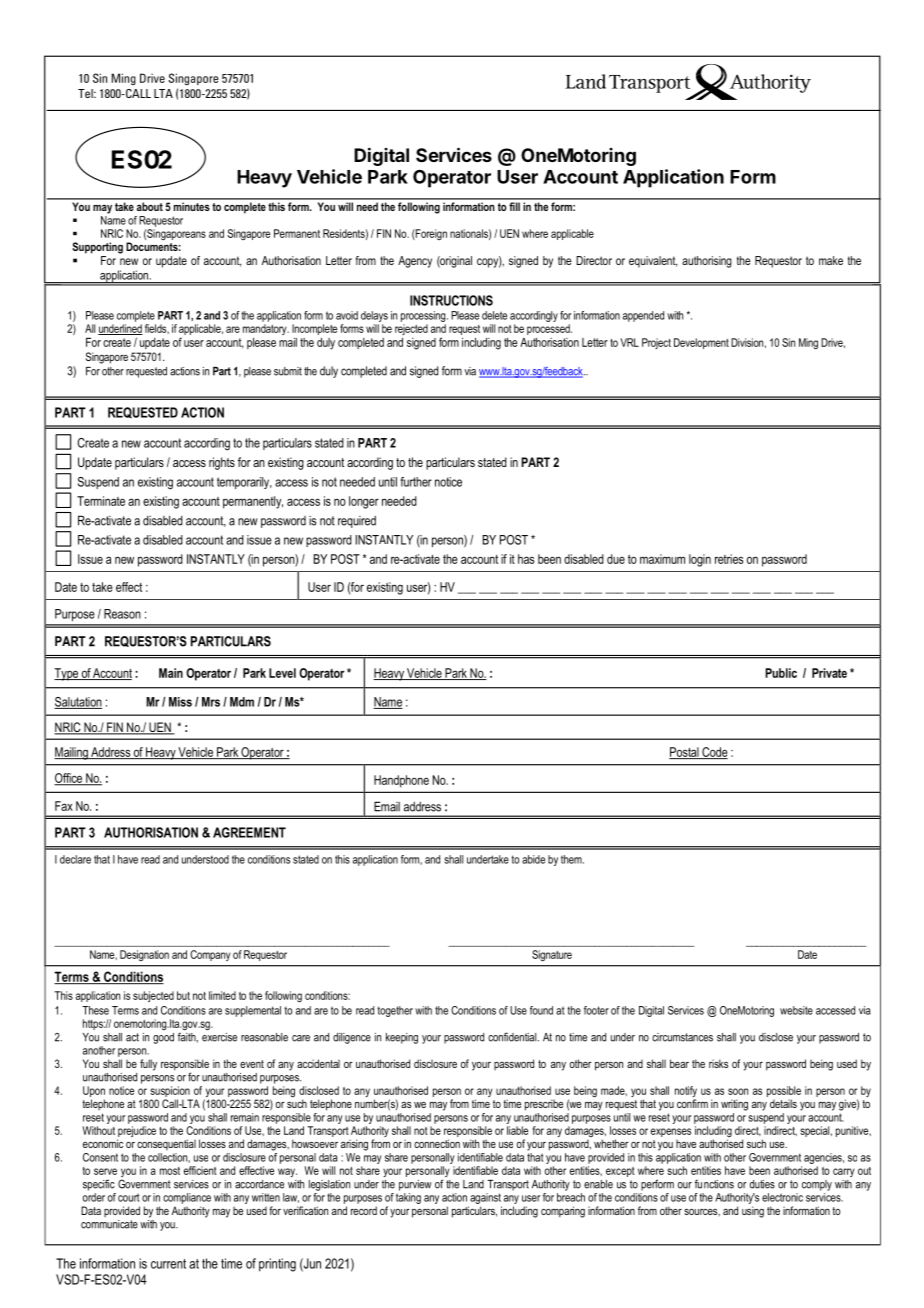 This image has width=924, height=1308. I want to click on abide, so click(533, 859).
